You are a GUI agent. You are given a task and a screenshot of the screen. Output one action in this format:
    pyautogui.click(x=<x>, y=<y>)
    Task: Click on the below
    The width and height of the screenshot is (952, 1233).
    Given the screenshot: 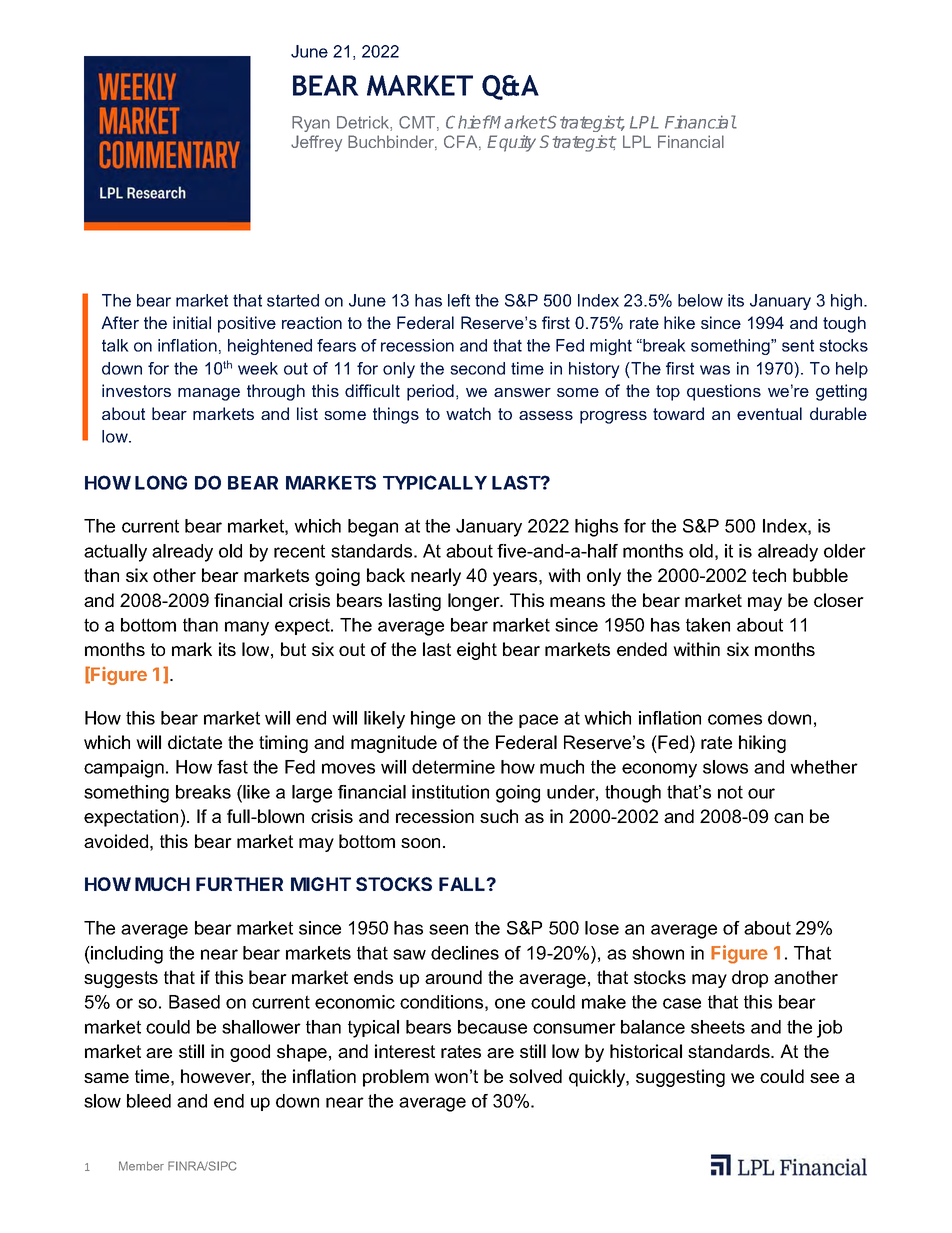 What is the action you would take?
    pyautogui.click(x=700, y=300)
